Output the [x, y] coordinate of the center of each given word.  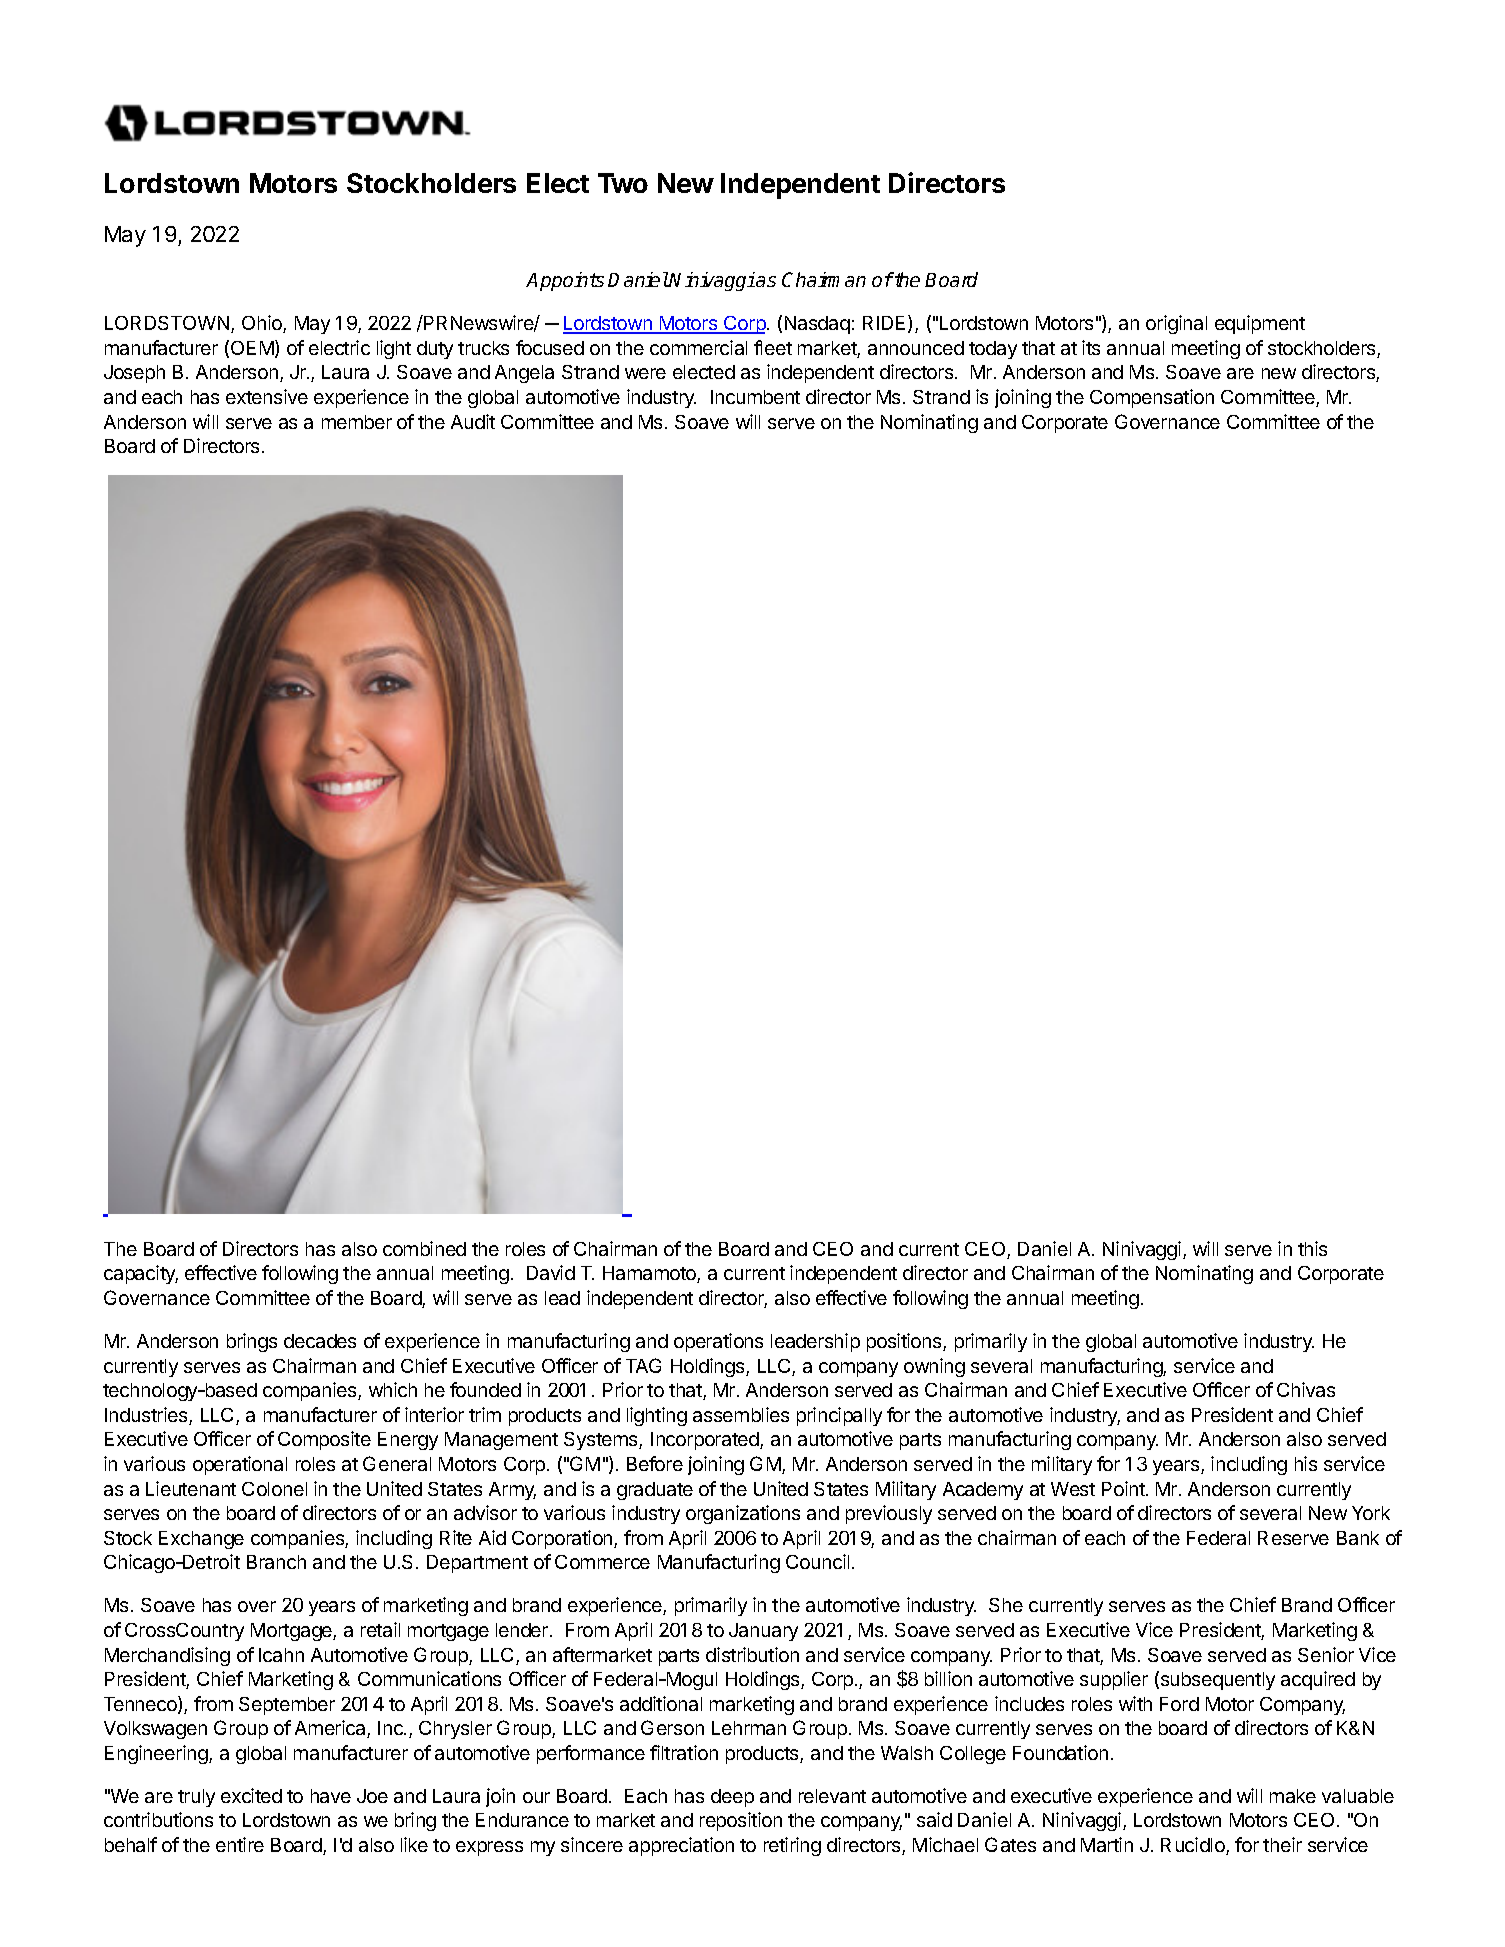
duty [435, 350]
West [1073, 1489]
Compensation [1152, 398]
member [357, 422]
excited [251, 1795]
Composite [324, 1440]
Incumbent [755, 397]
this [1312, 1248]
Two [623, 183]
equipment [1260, 324]
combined [424, 1248]
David [551, 1272]
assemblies [741, 1414]
